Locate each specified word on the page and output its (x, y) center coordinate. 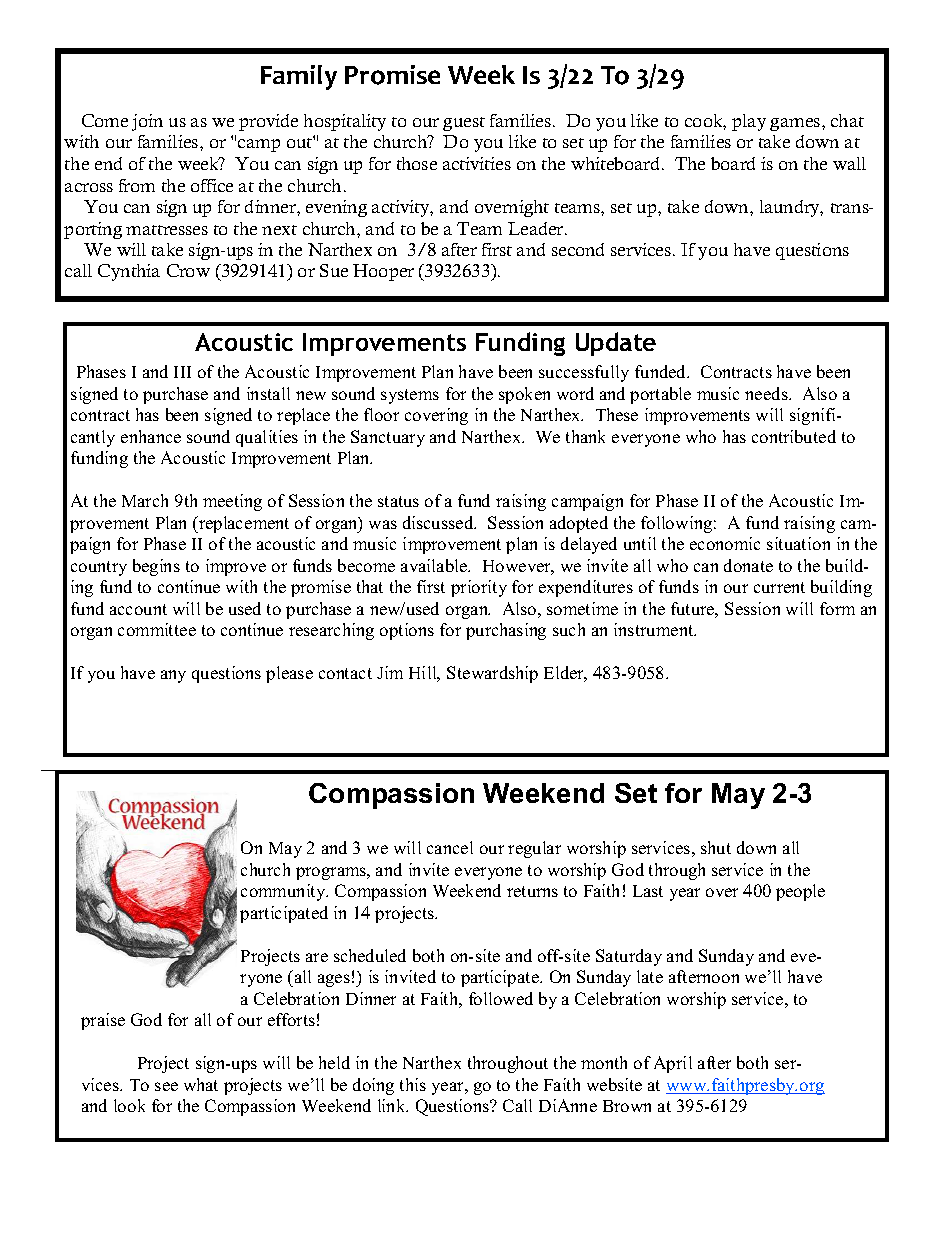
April (673, 1064)
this (413, 1084)
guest (464, 124)
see (166, 1086)
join (147, 122)
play (749, 122)
